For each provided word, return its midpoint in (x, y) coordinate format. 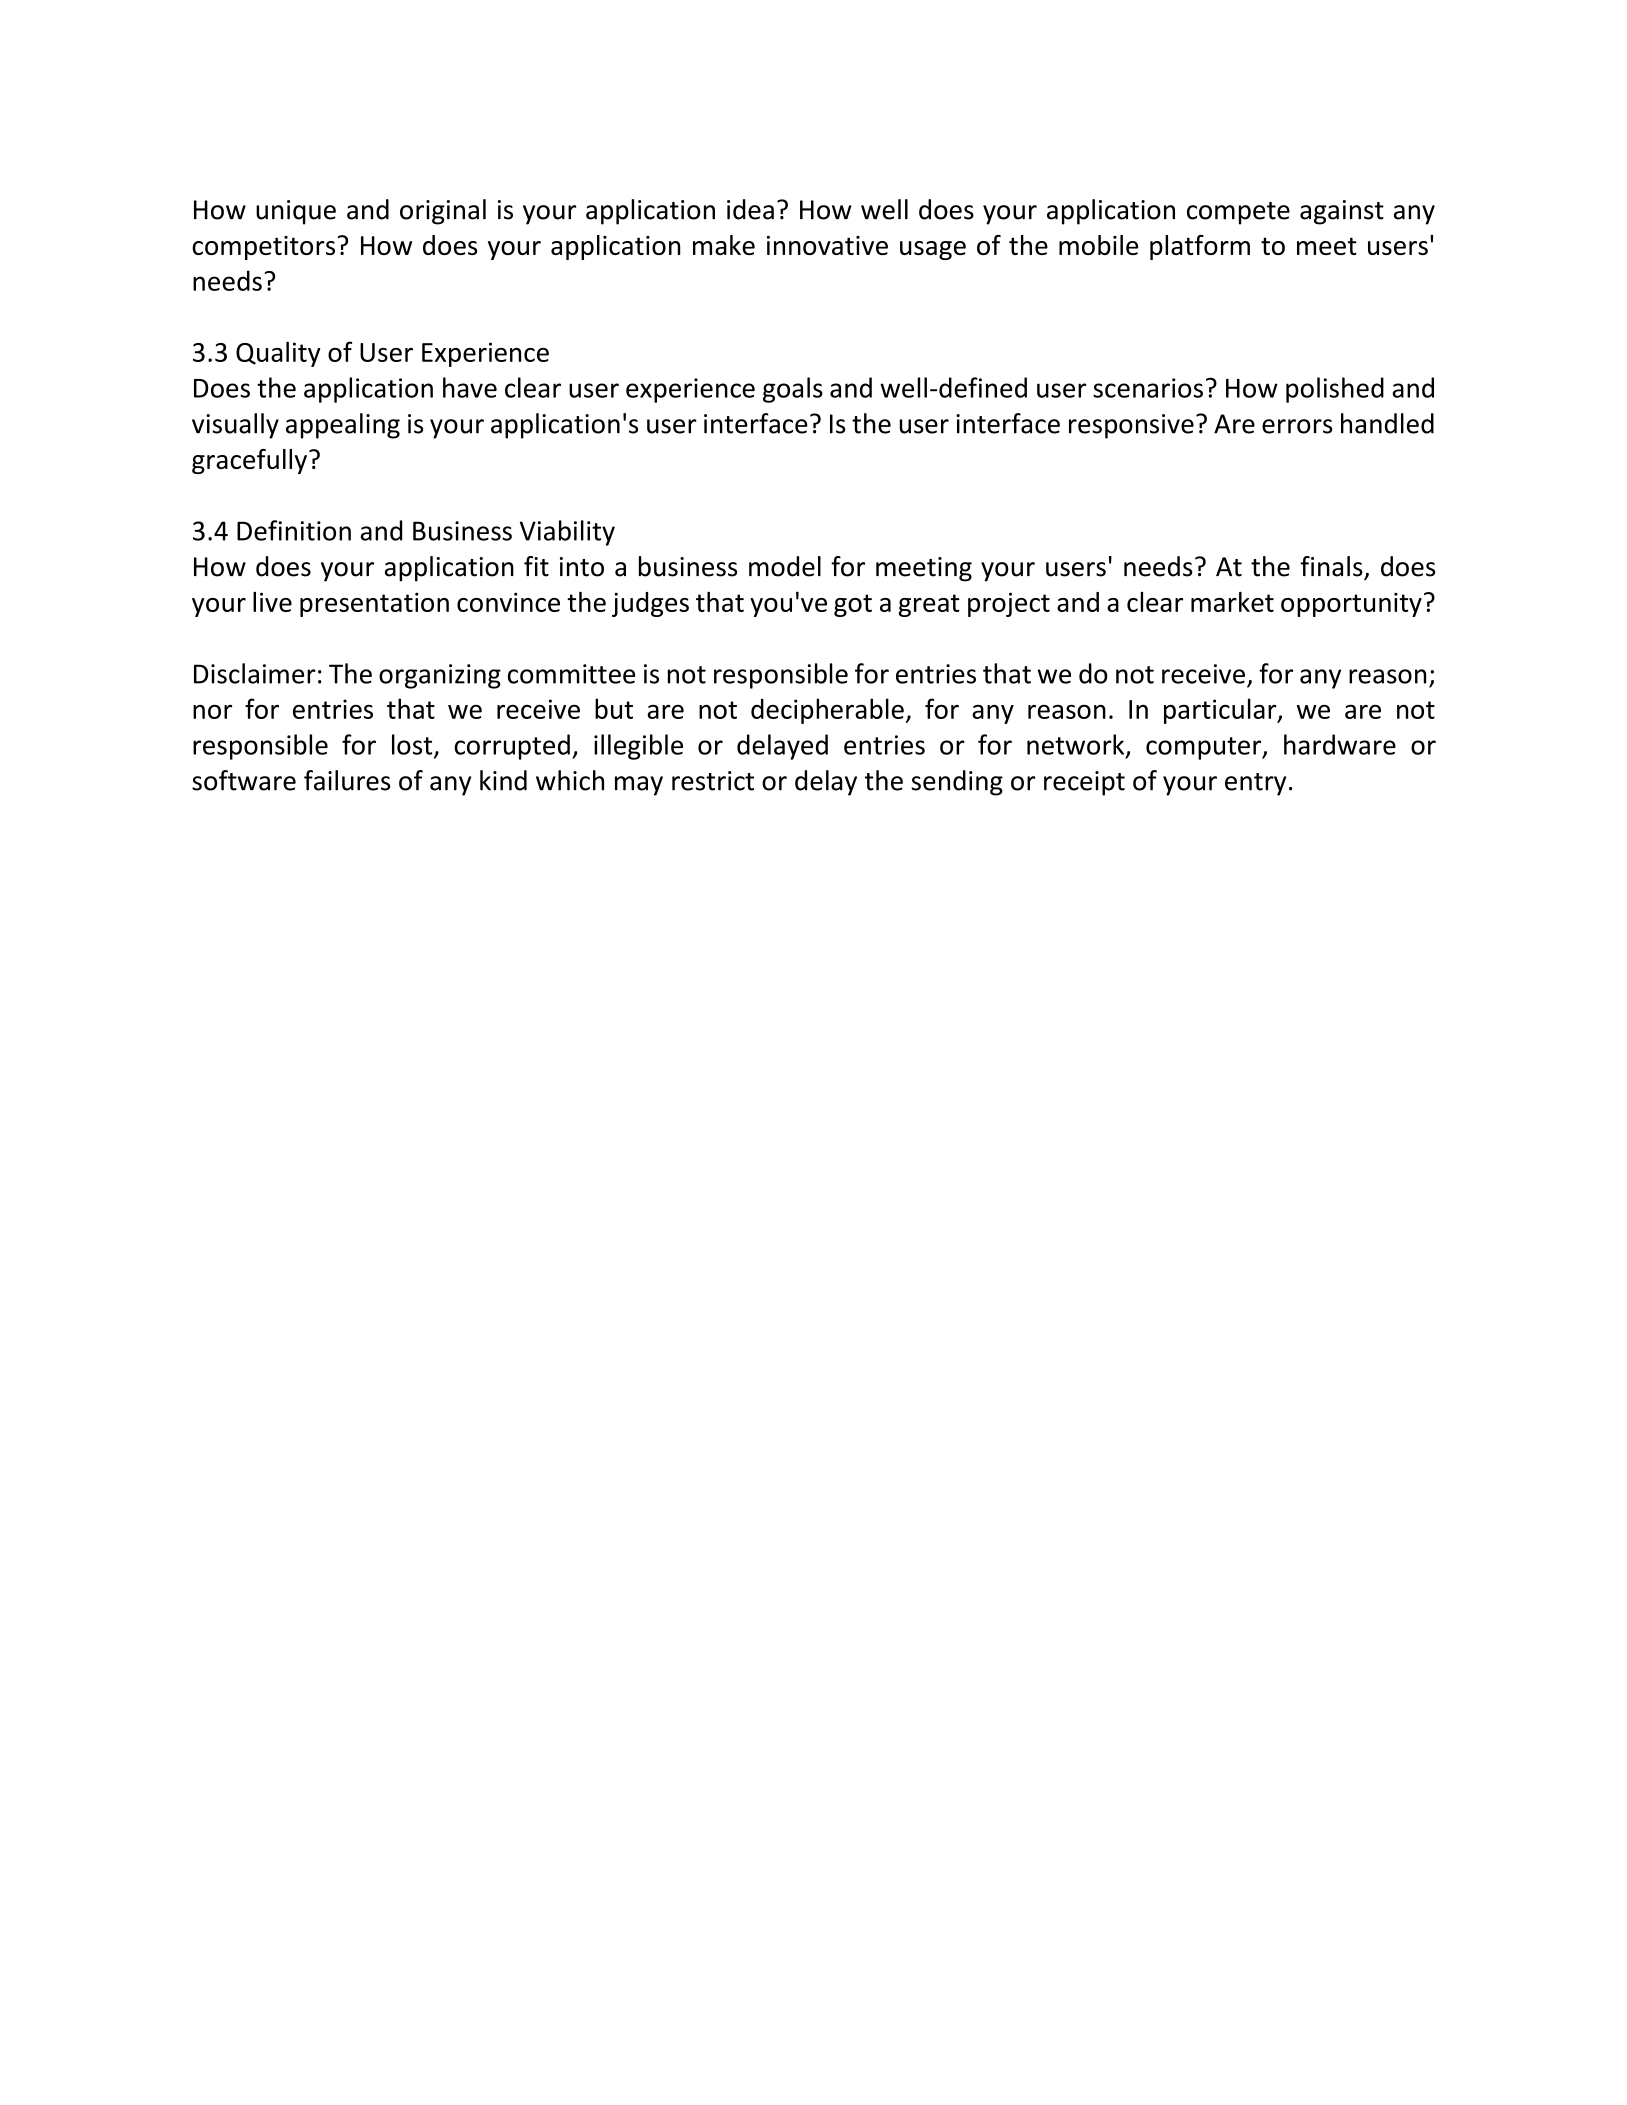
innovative (827, 245)
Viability (567, 533)
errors (1297, 426)
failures (347, 780)
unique (296, 212)
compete (1238, 213)
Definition (294, 530)
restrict (713, 781)
